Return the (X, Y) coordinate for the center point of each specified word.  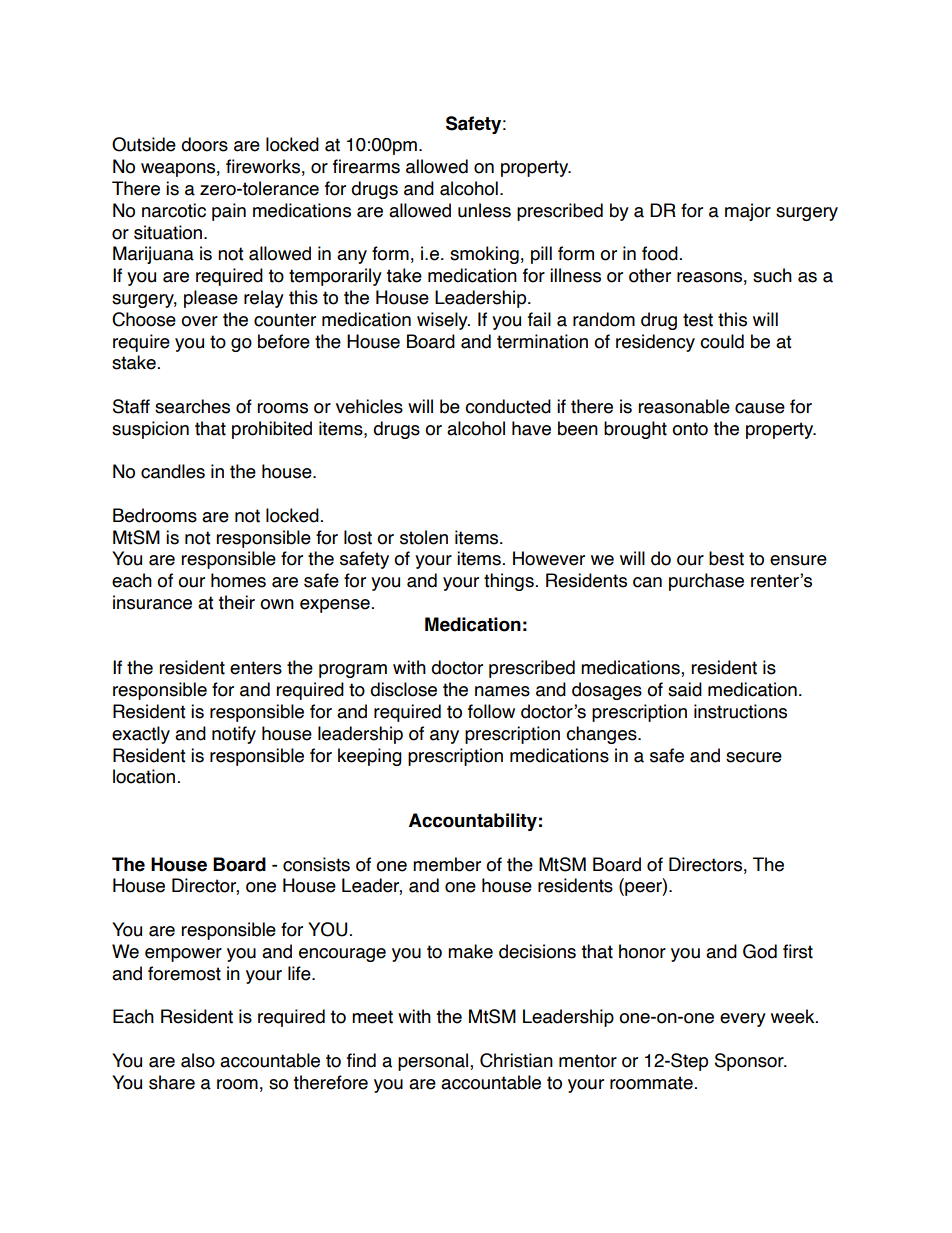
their (236, 602)
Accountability (473, 822)
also (198, 1060)
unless (484, 210)
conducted (508, 406)
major (748, 212)
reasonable (684, 406)
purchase (706, 582)
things (509, 582)
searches (192, 406)
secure (754, 757)
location (144, 776)
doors (204, 144)
